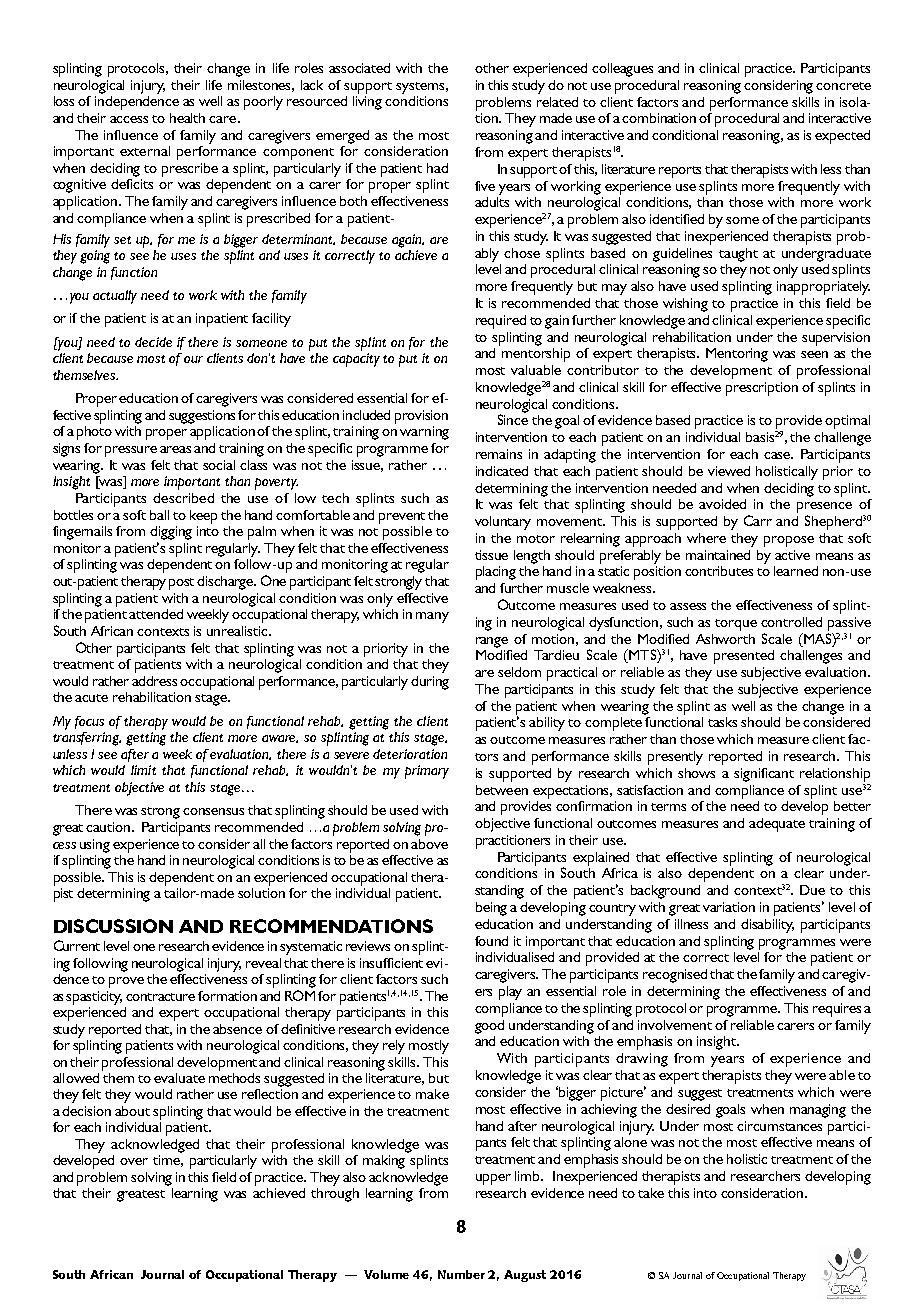  What do you see at coordinates (843, 86) in the screenshot?
I see `concrete` at bounding box center [843, 86].
